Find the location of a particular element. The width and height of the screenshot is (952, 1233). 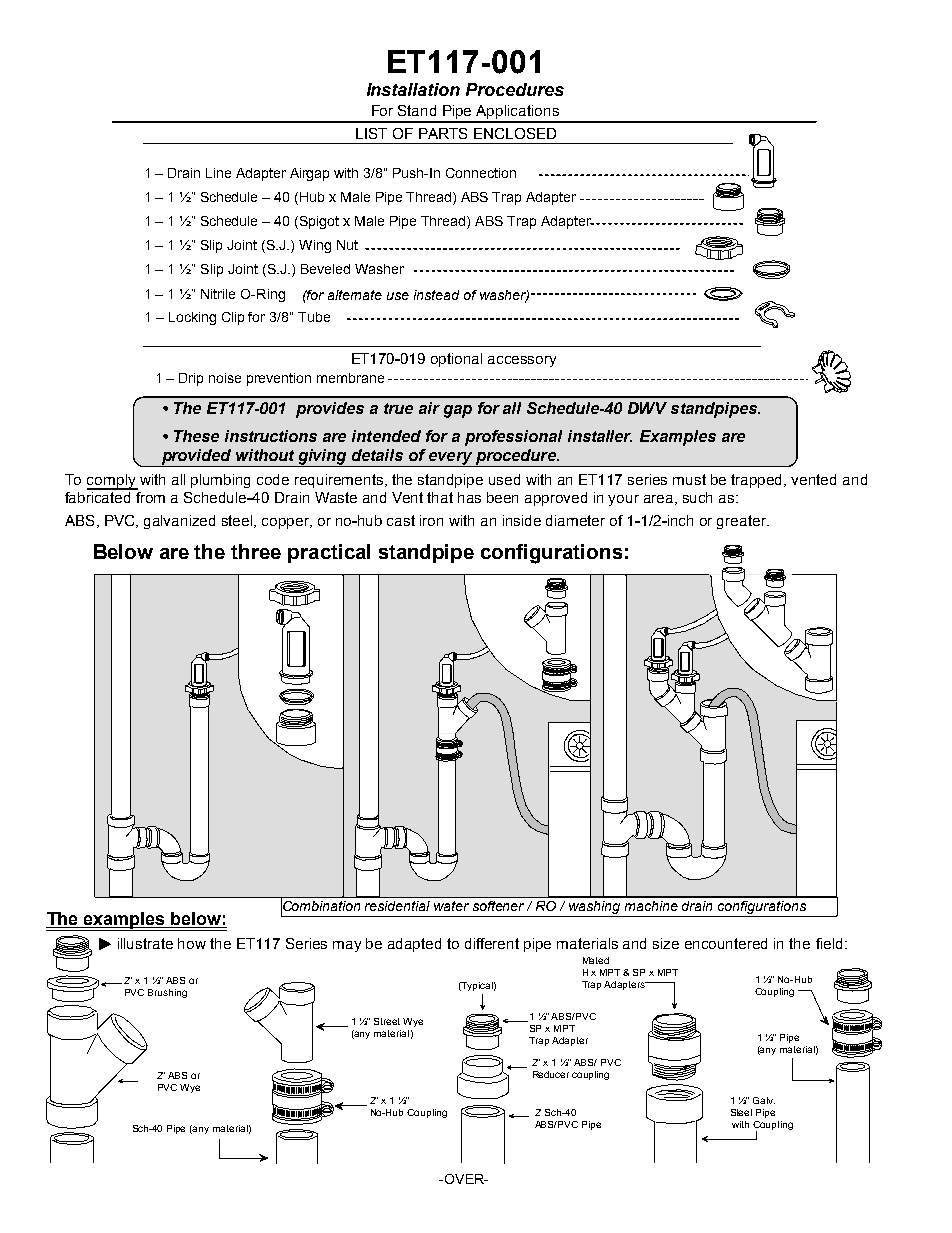

how is located at coordinates (192, 943).
